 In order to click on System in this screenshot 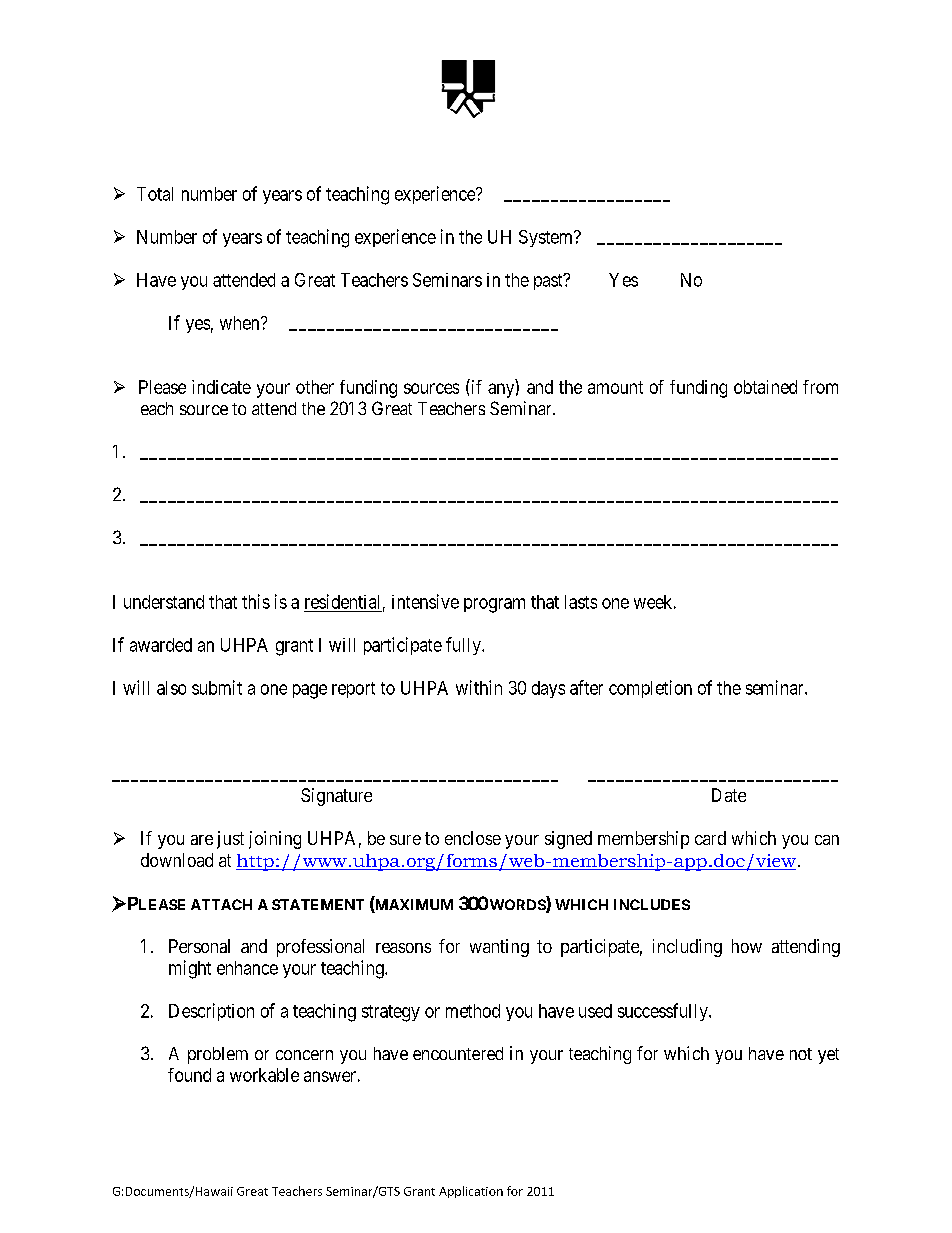, I will do `click(547, 238)`.
